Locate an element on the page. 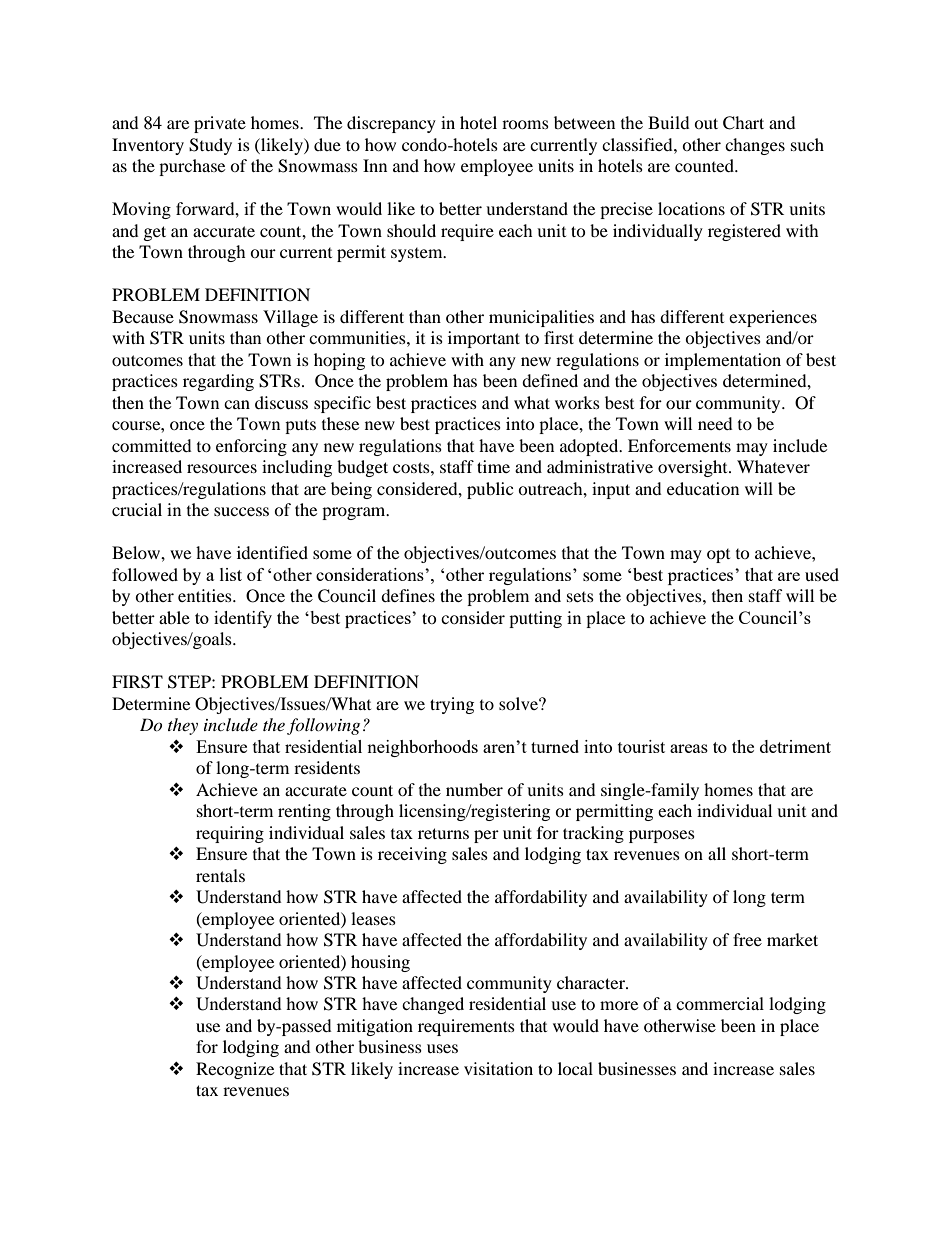  rooms is located at coordinates (525, 124).
